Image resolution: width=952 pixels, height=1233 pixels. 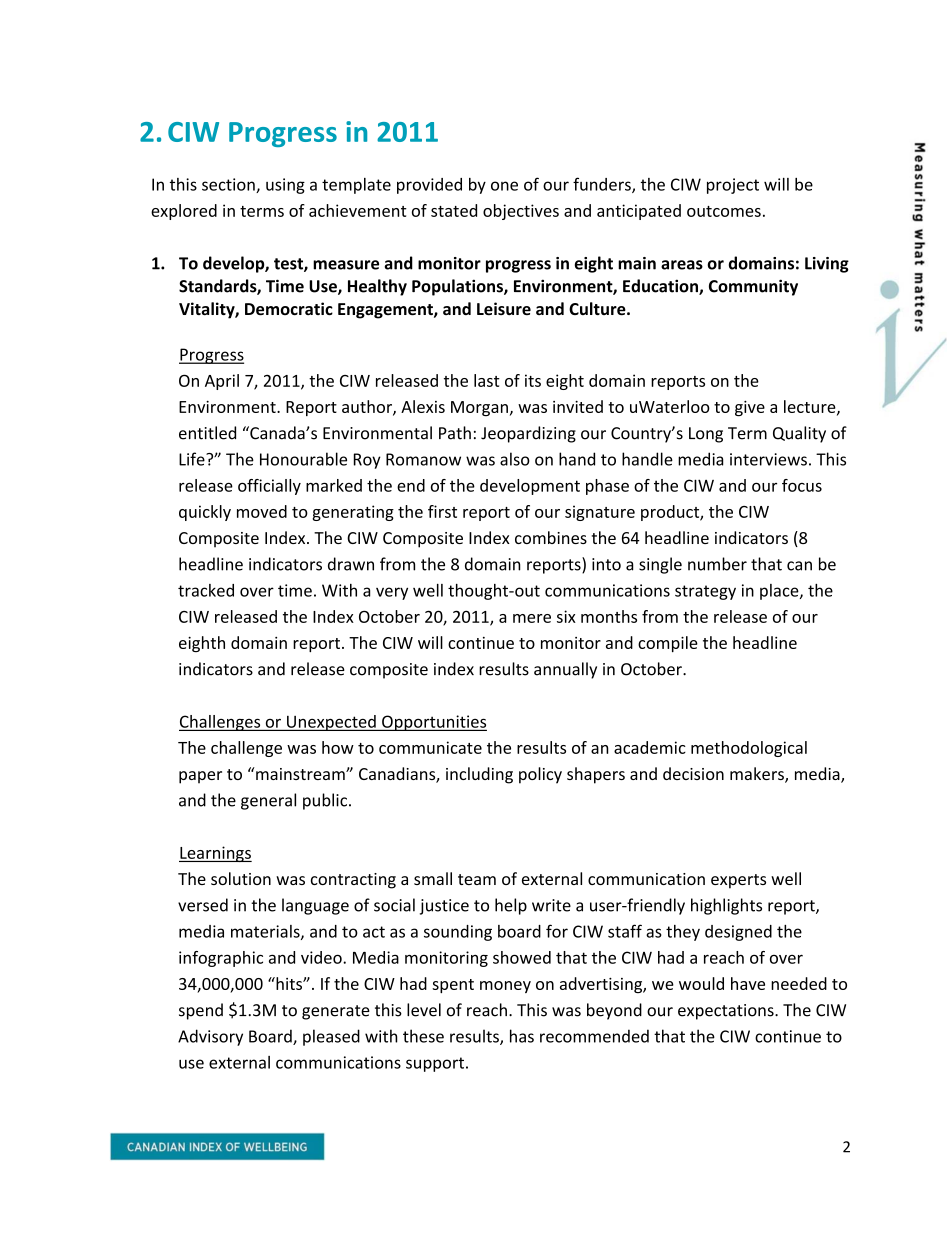 What do you see at coordinates (201, 1011) in the document?
I see `spend` at bounding box center [201, 1011].
